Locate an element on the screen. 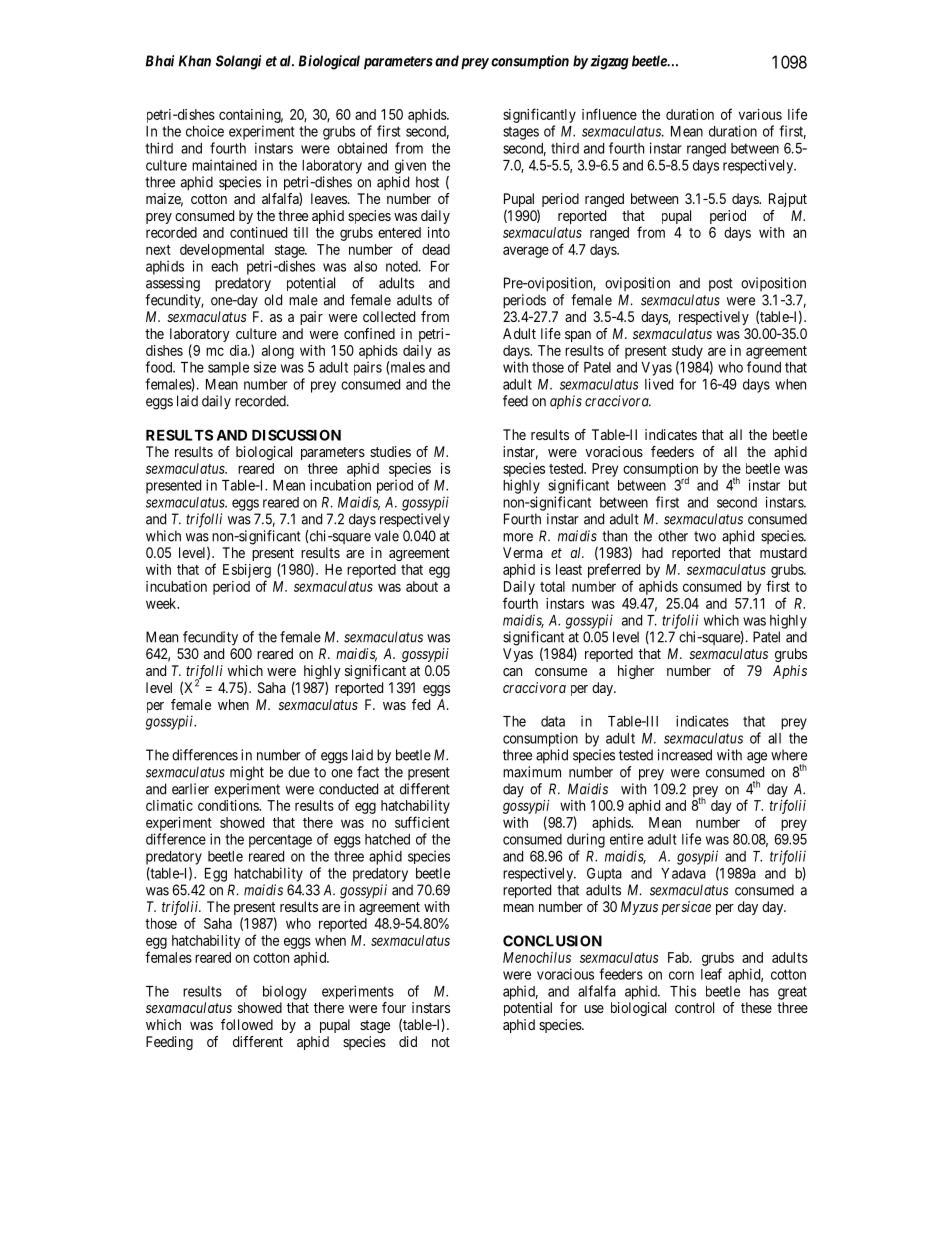  post is located at coordinates (721, 284).
